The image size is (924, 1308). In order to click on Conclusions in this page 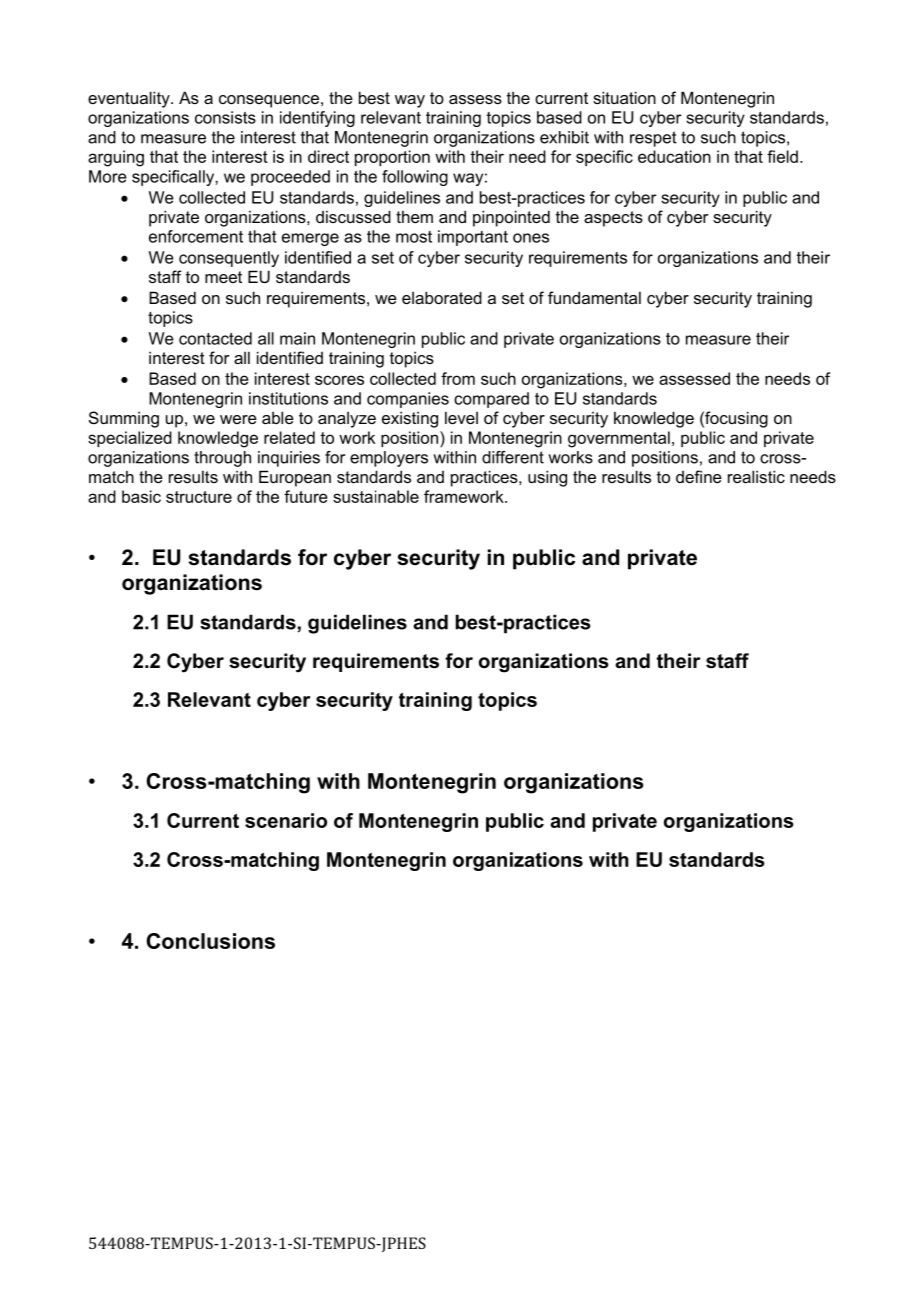, I will do `click(210, 941)`.
